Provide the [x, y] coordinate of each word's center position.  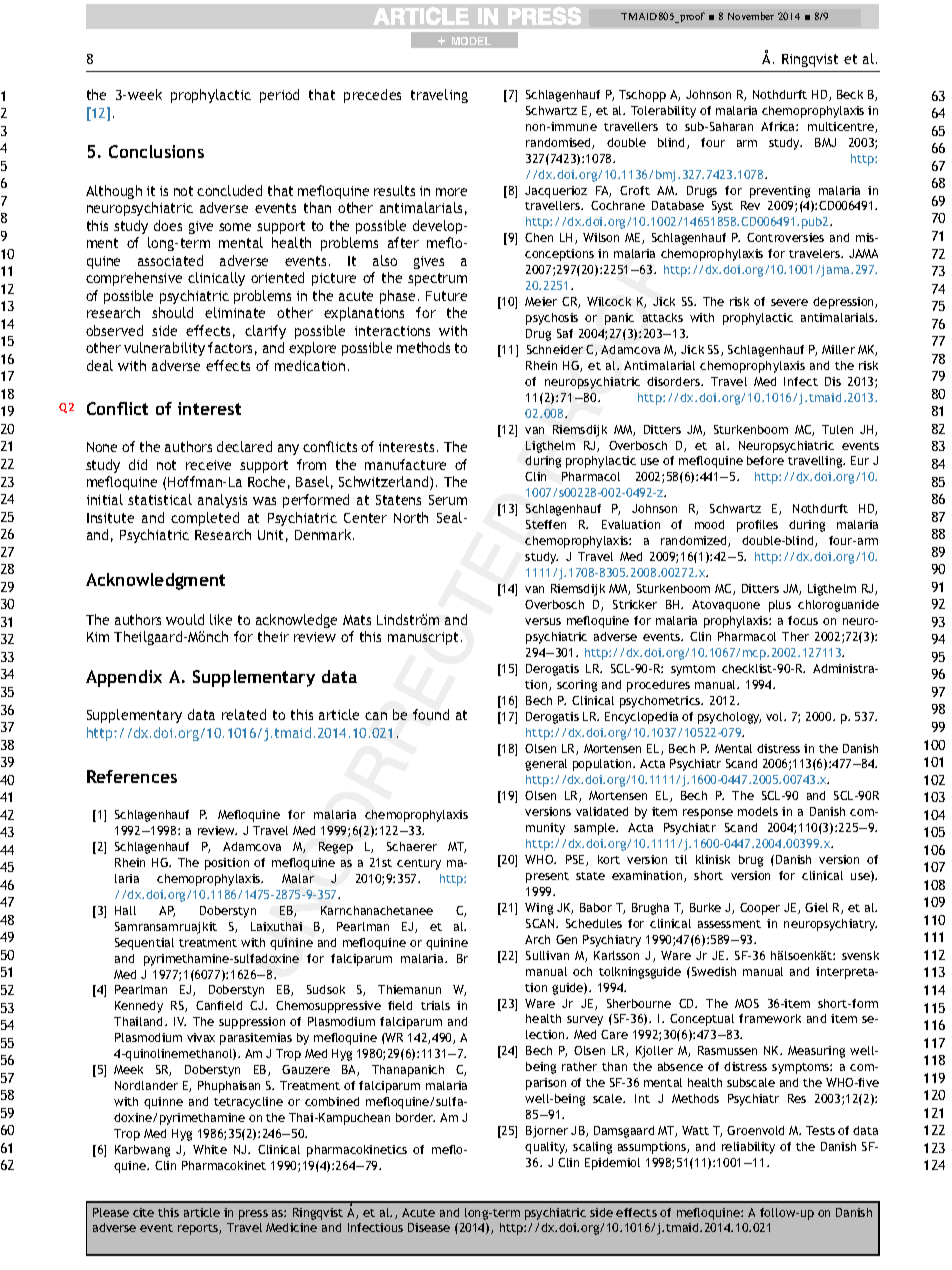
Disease [429, 1227]
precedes [372, 96]
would [185, 619]
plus [780, 606]
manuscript [423, 638]
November [751, 16]
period [279, 96]
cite [143, 1212]
